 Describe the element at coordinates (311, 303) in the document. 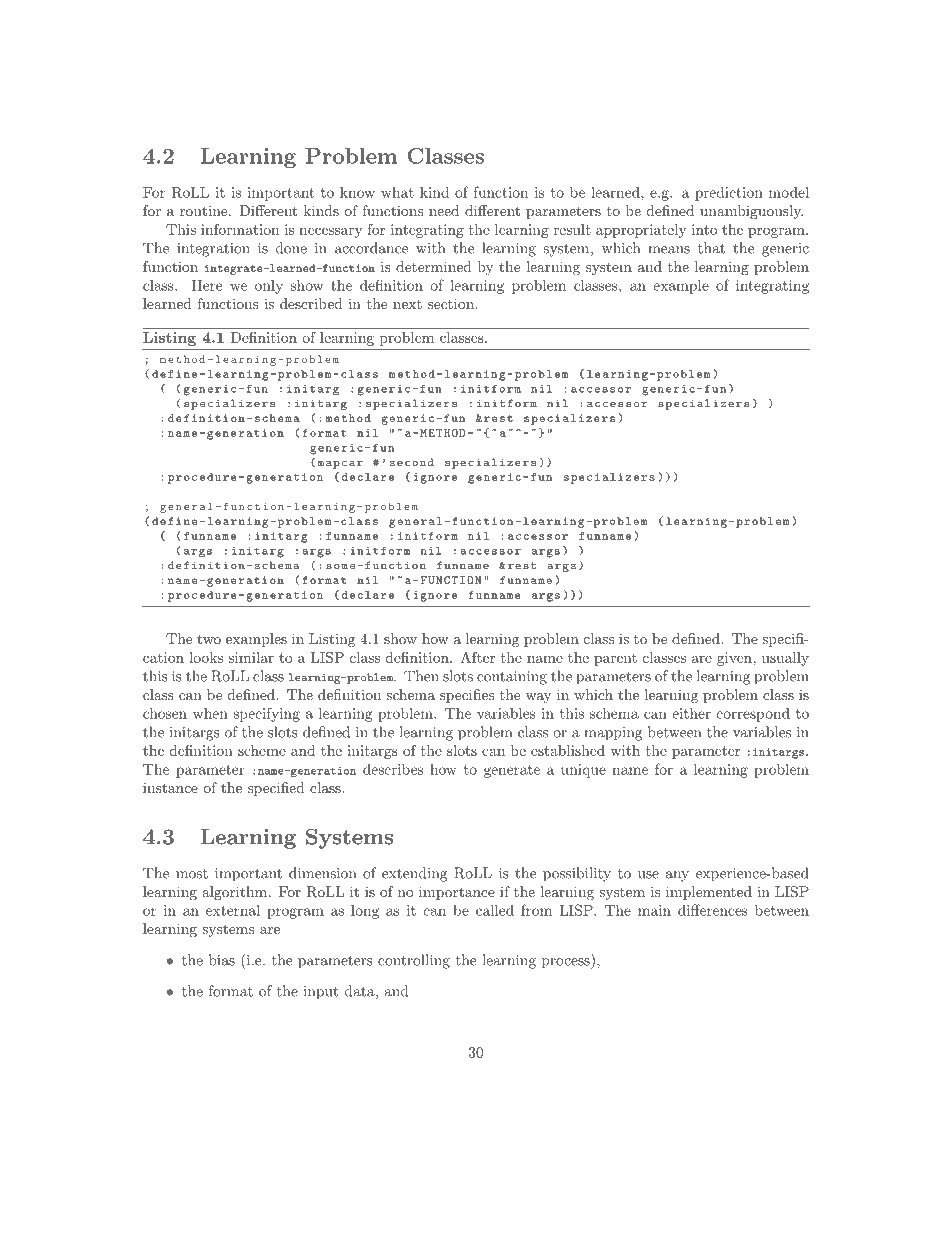

I see `described` at that location.
